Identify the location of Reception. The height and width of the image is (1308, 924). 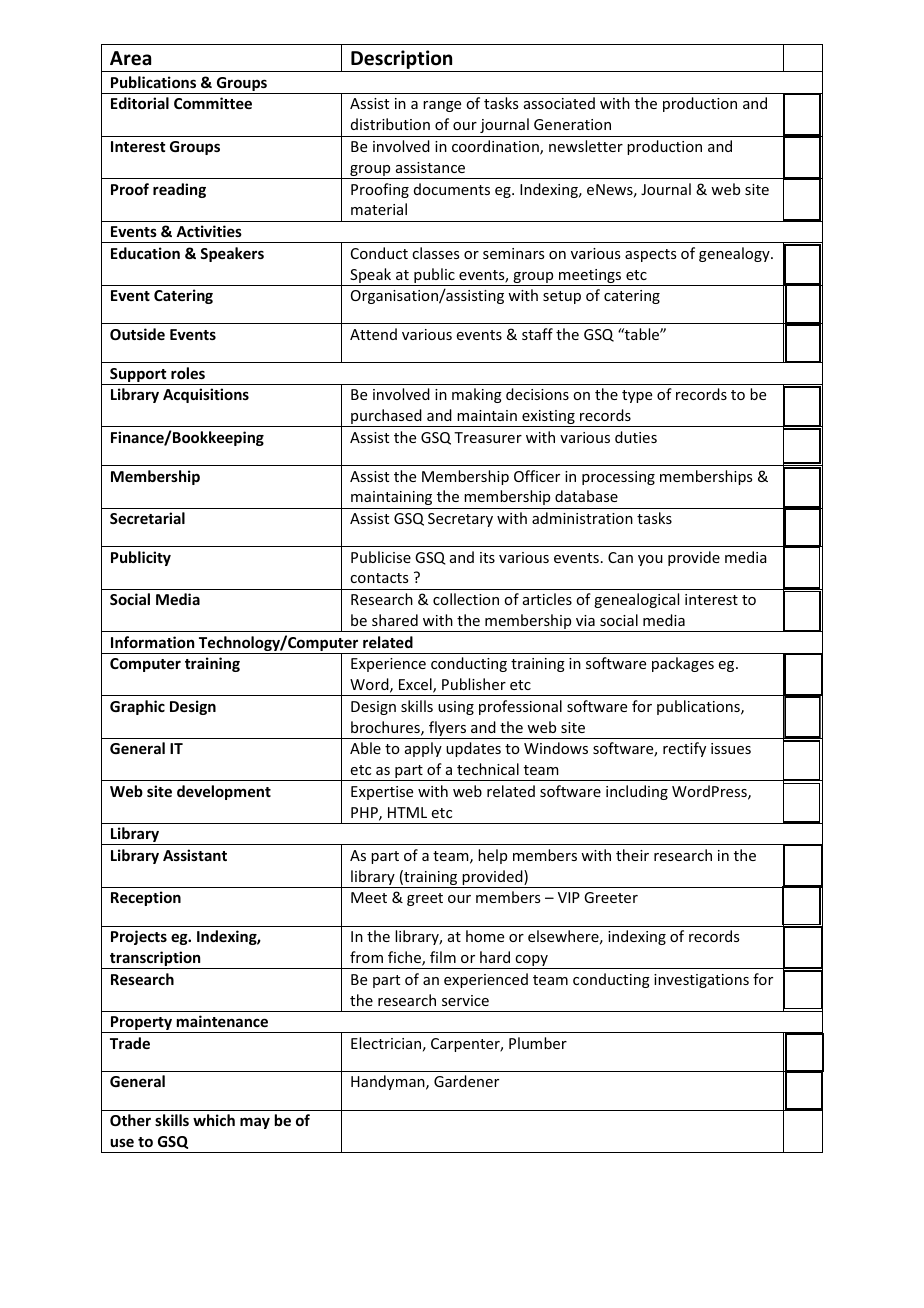
(146, 898).
